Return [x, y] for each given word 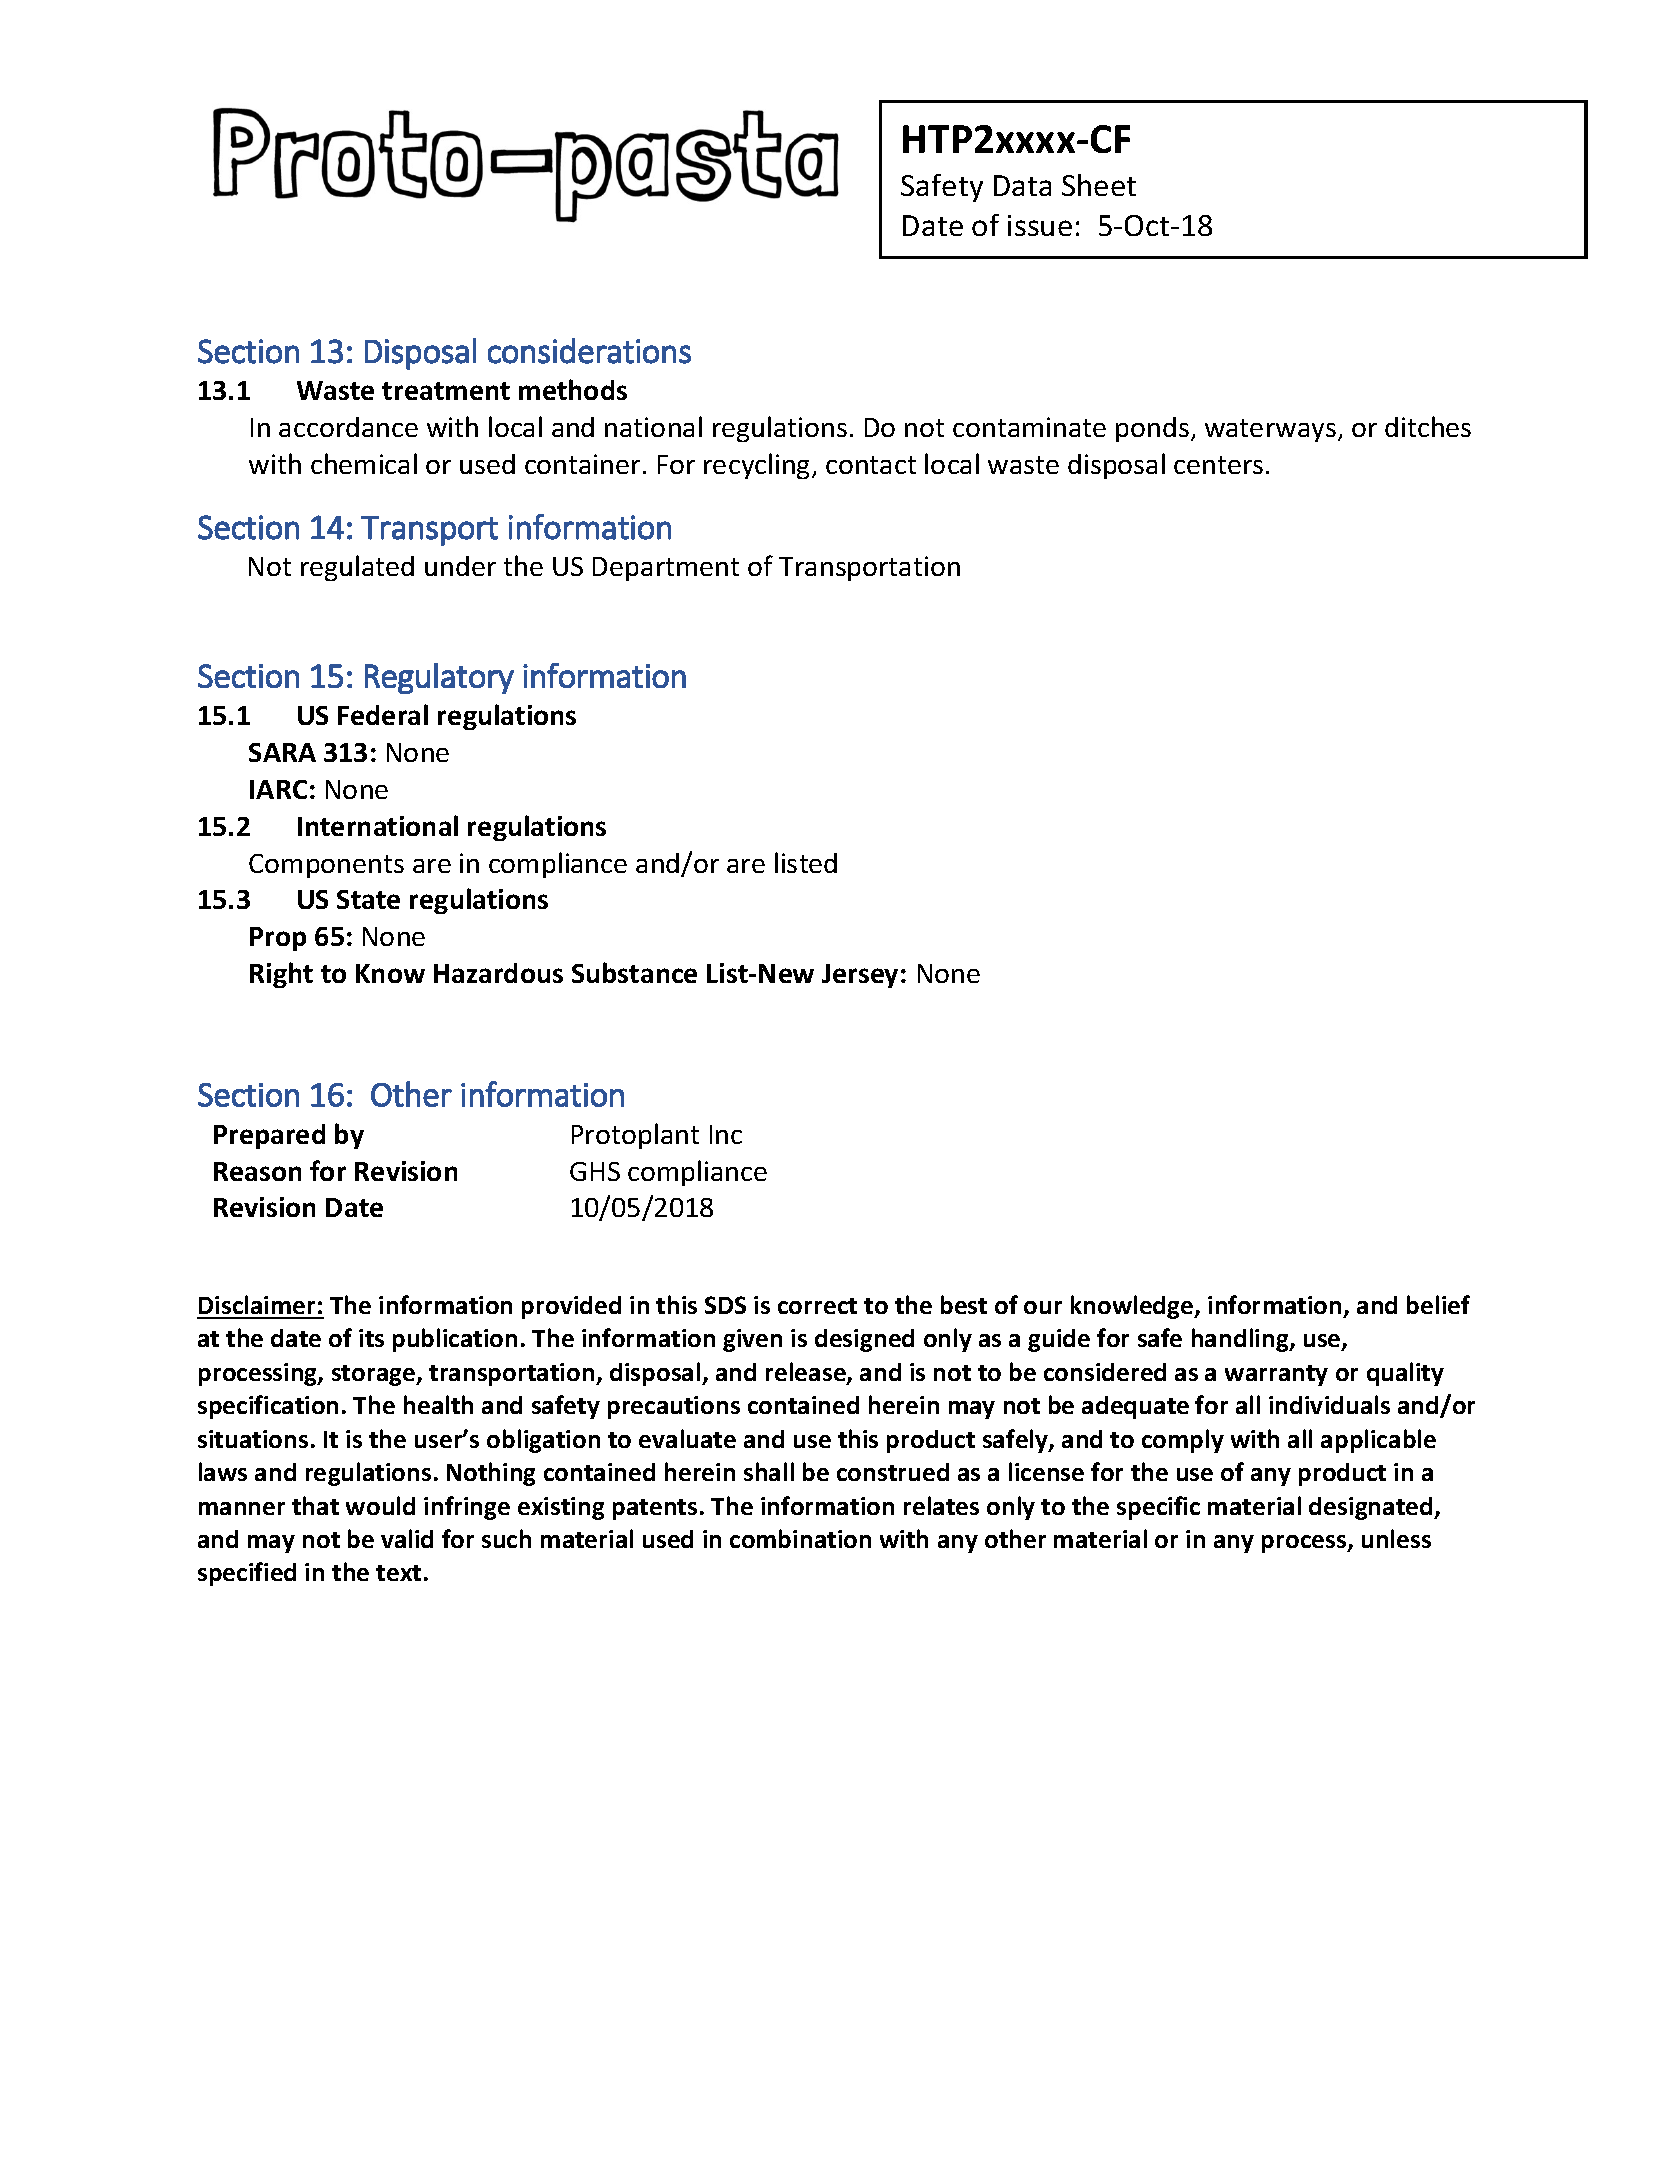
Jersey [860, 976]
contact [871, 465]
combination [800, 1538]
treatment [446, 391]
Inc [726, 1134]
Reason [257, 1171]
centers [1218, 465]
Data [1022, 185]
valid [407, 1538]
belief [1438, 1304]
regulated [357, 568]
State [368, 899]
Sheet [1099, 185]
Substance [634, 972]
